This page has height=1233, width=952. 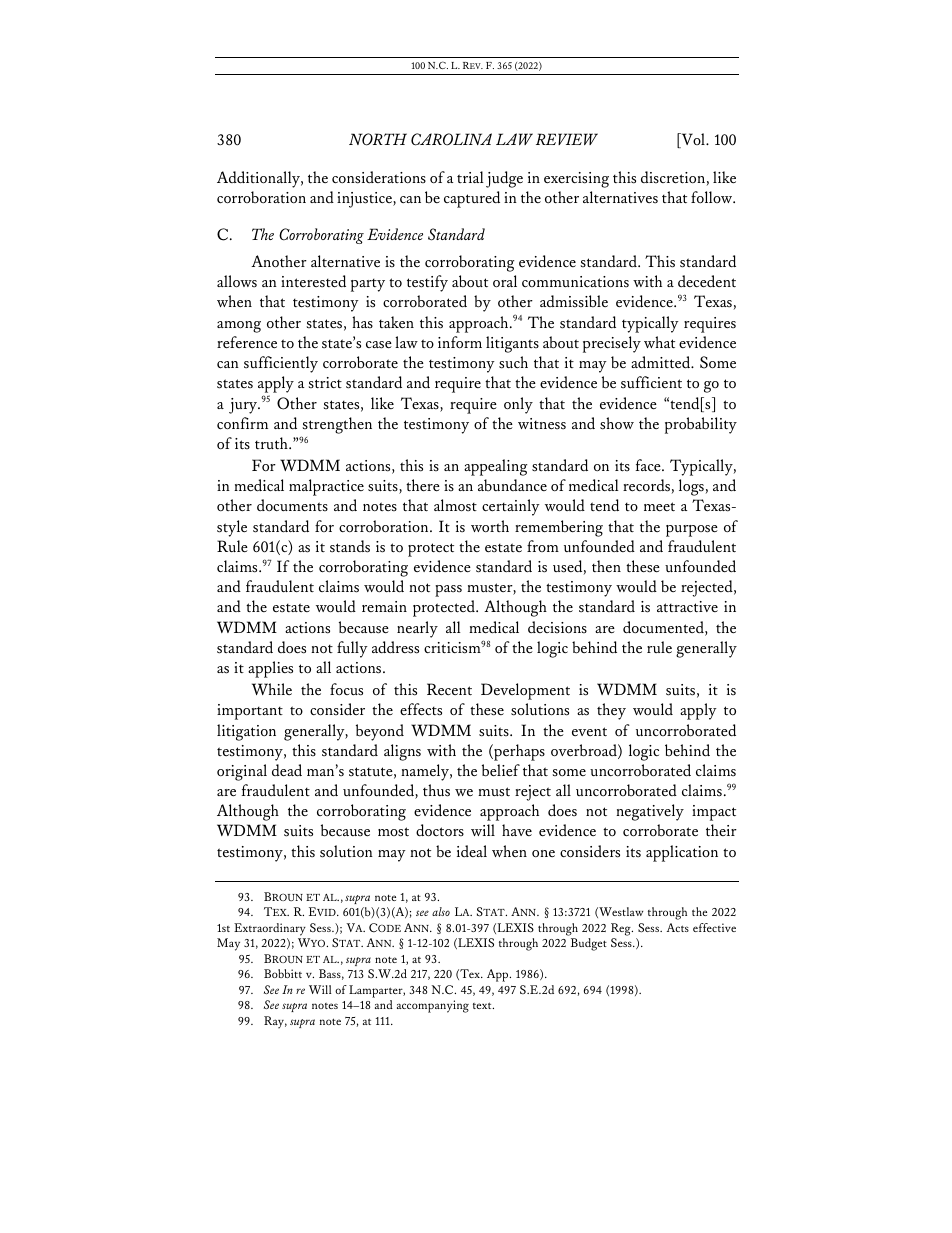 I want to click on Vol, so click(x=693, y=140).
